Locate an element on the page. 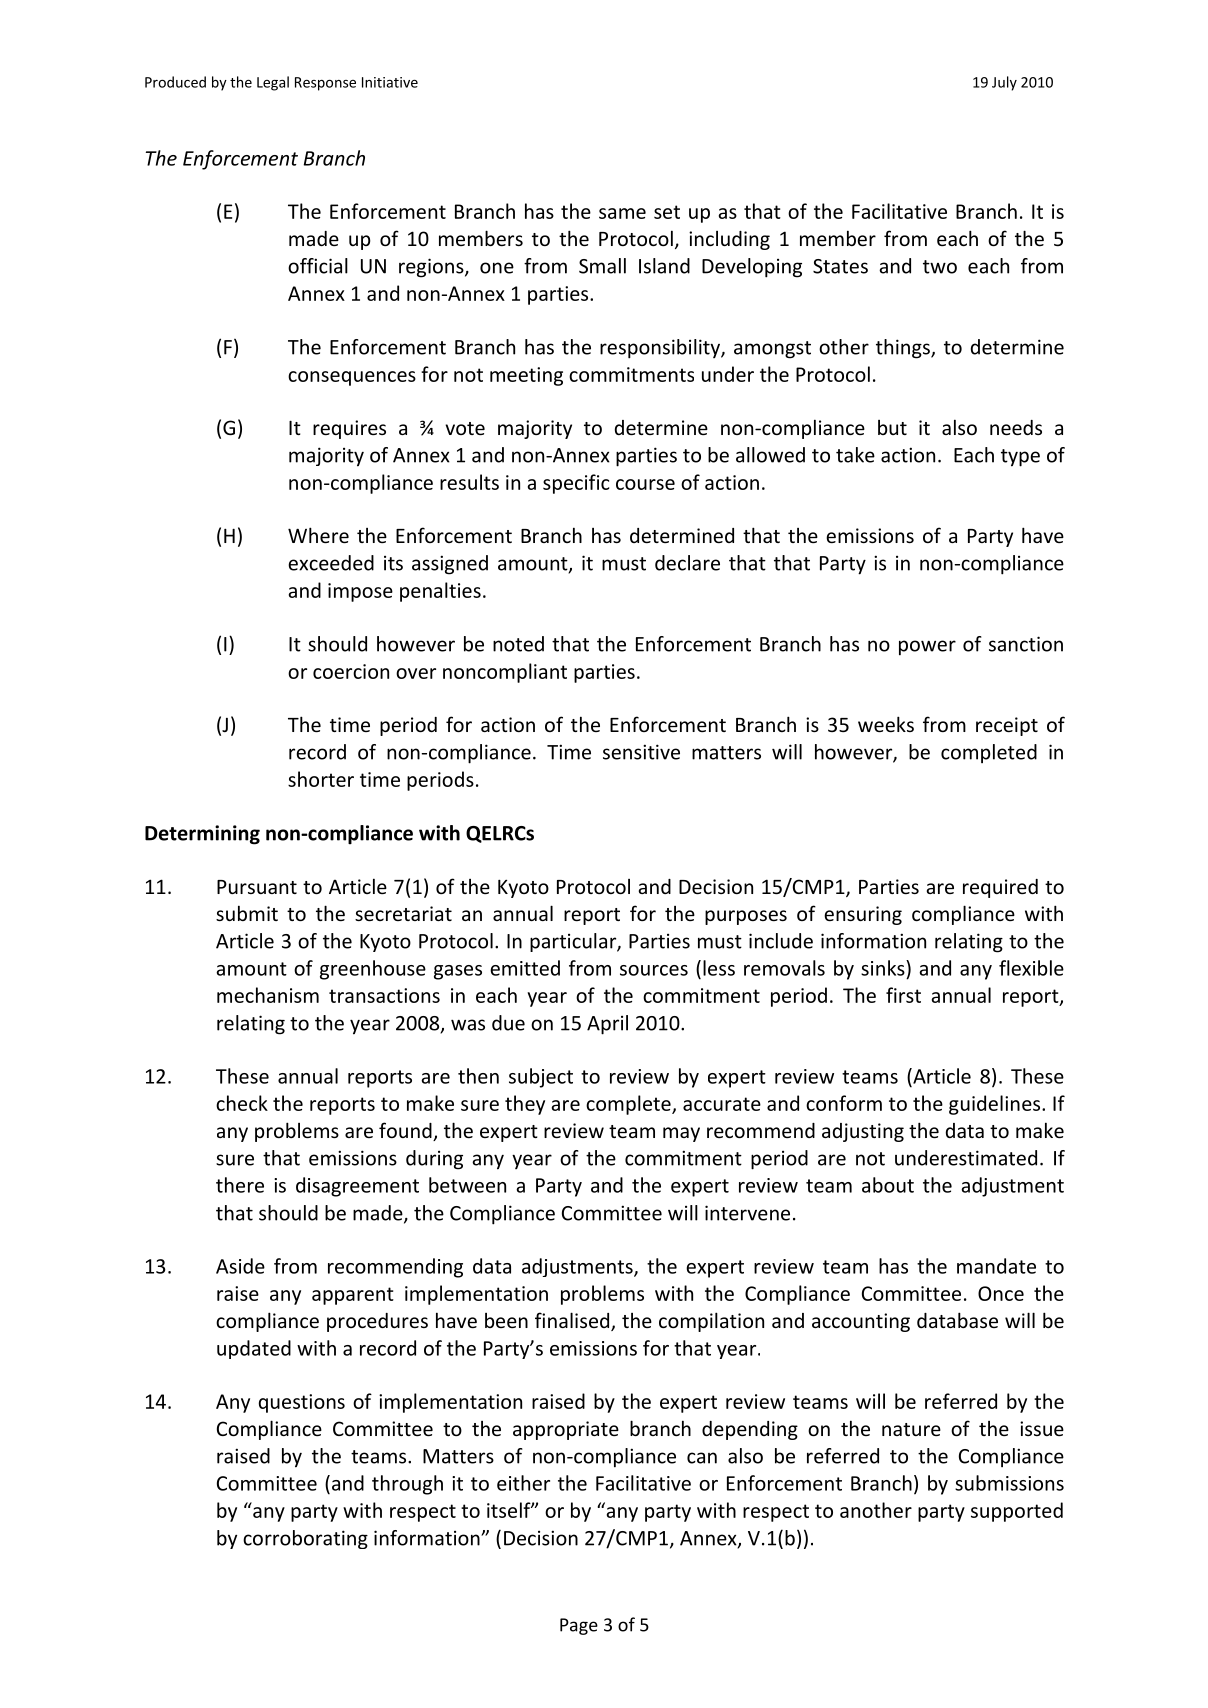  sensitive is located at coordinates (641, 752).
